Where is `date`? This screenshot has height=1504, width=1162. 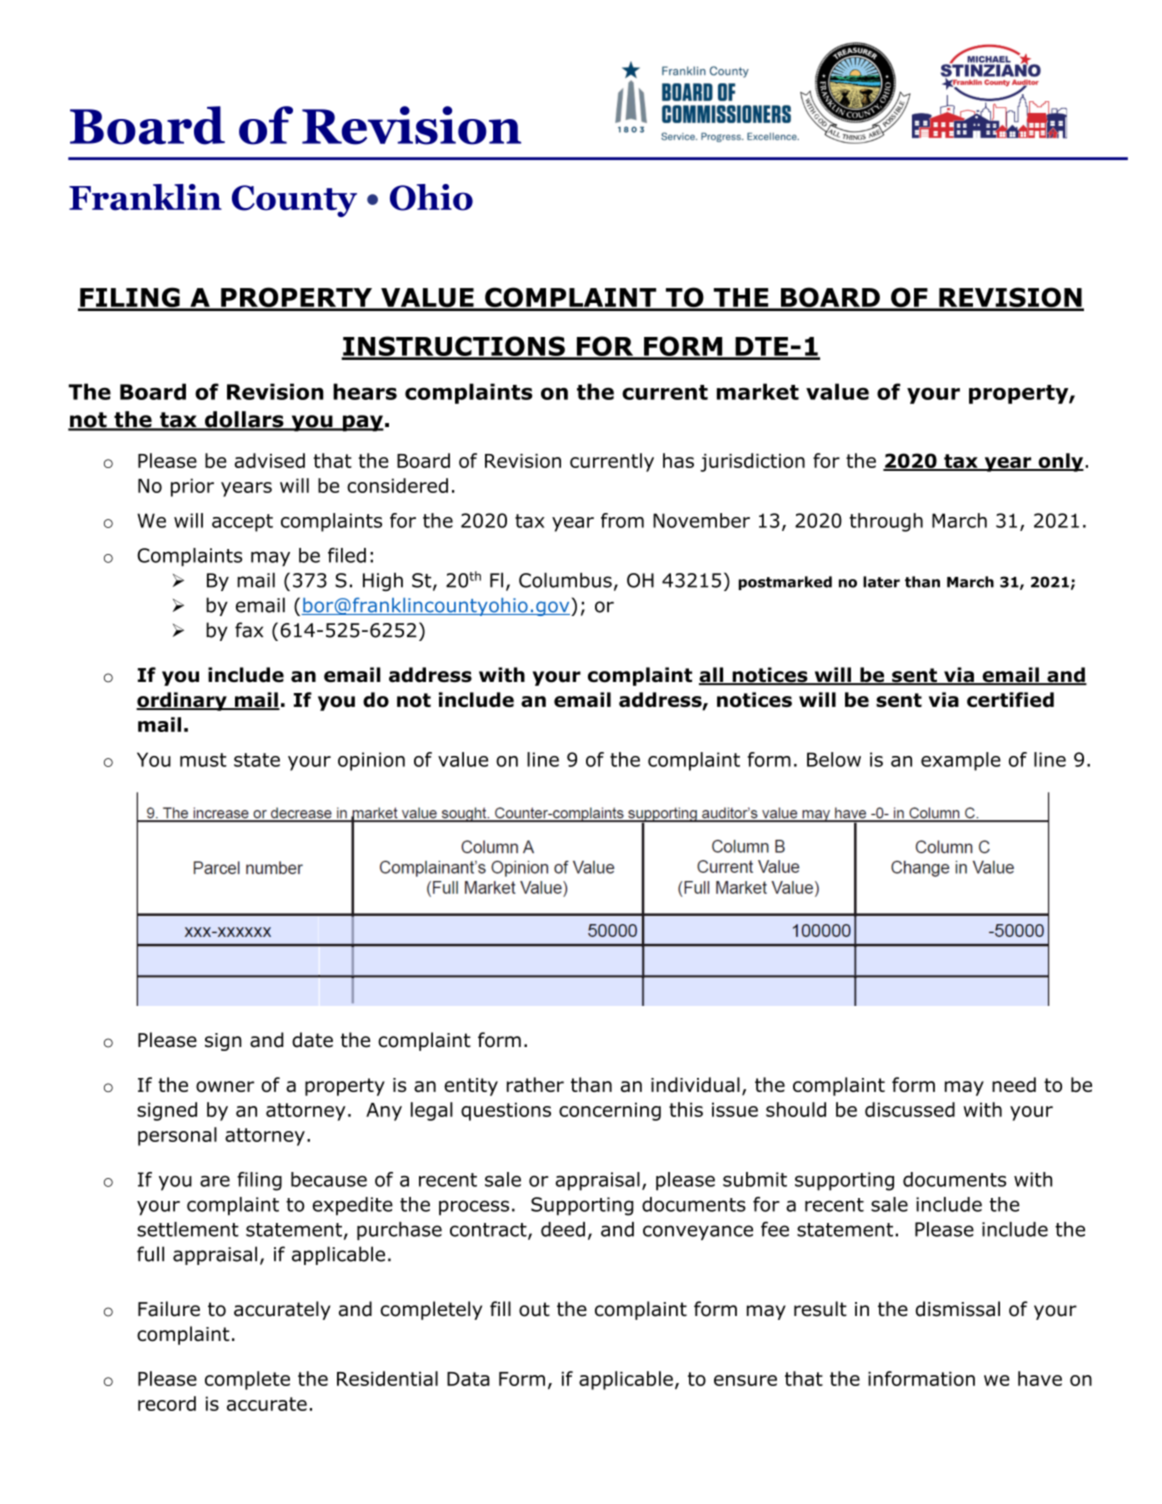
date is located at coordinates (312, 1040).
